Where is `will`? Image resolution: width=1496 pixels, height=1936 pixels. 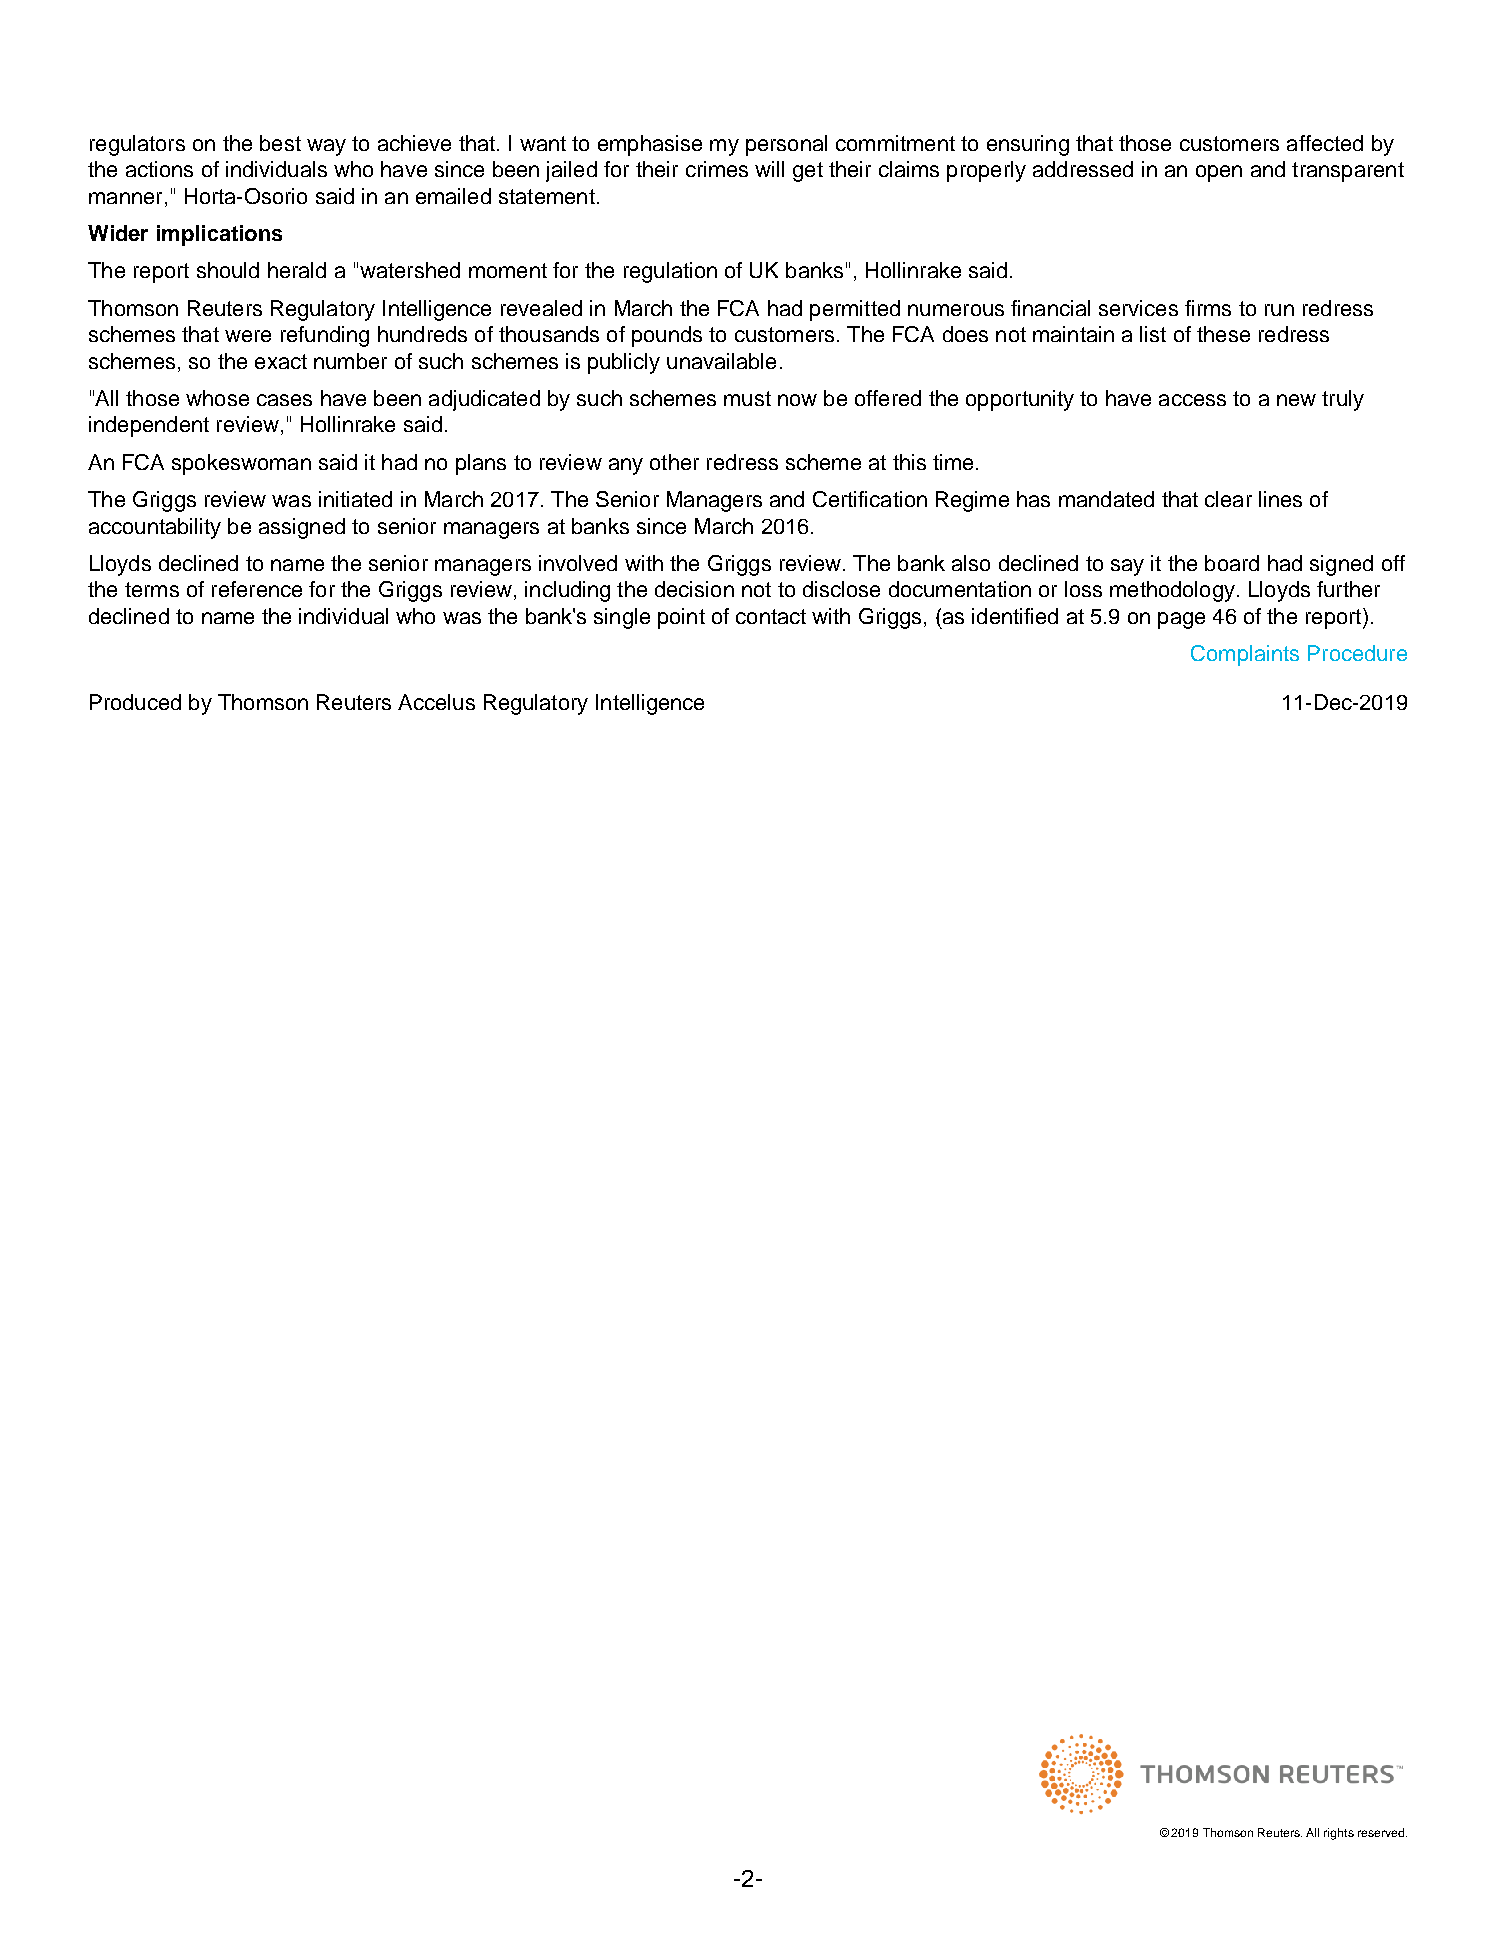 will is located at coordinates (769, 169).
